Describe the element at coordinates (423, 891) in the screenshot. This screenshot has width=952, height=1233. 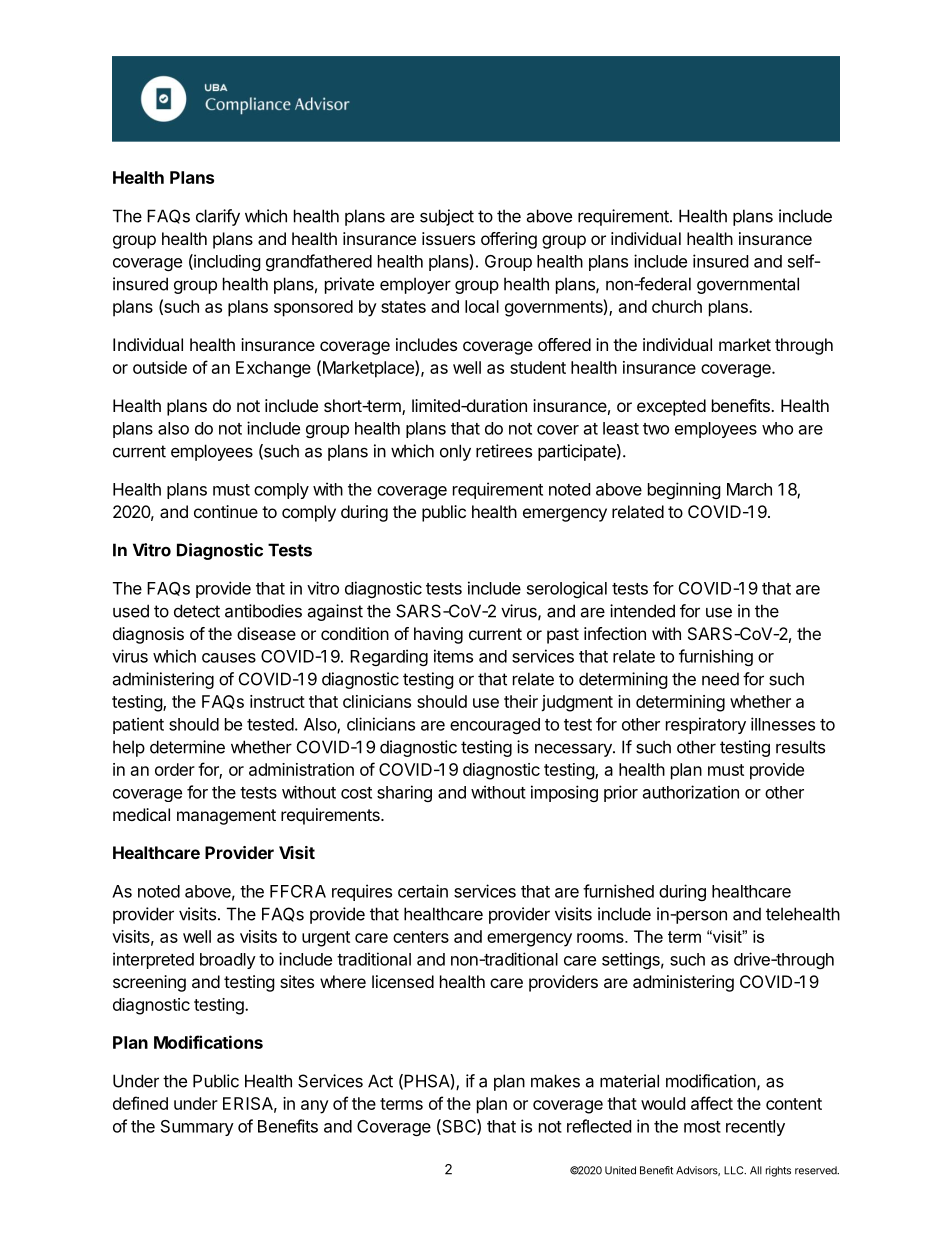
I see `certain` at that location.
